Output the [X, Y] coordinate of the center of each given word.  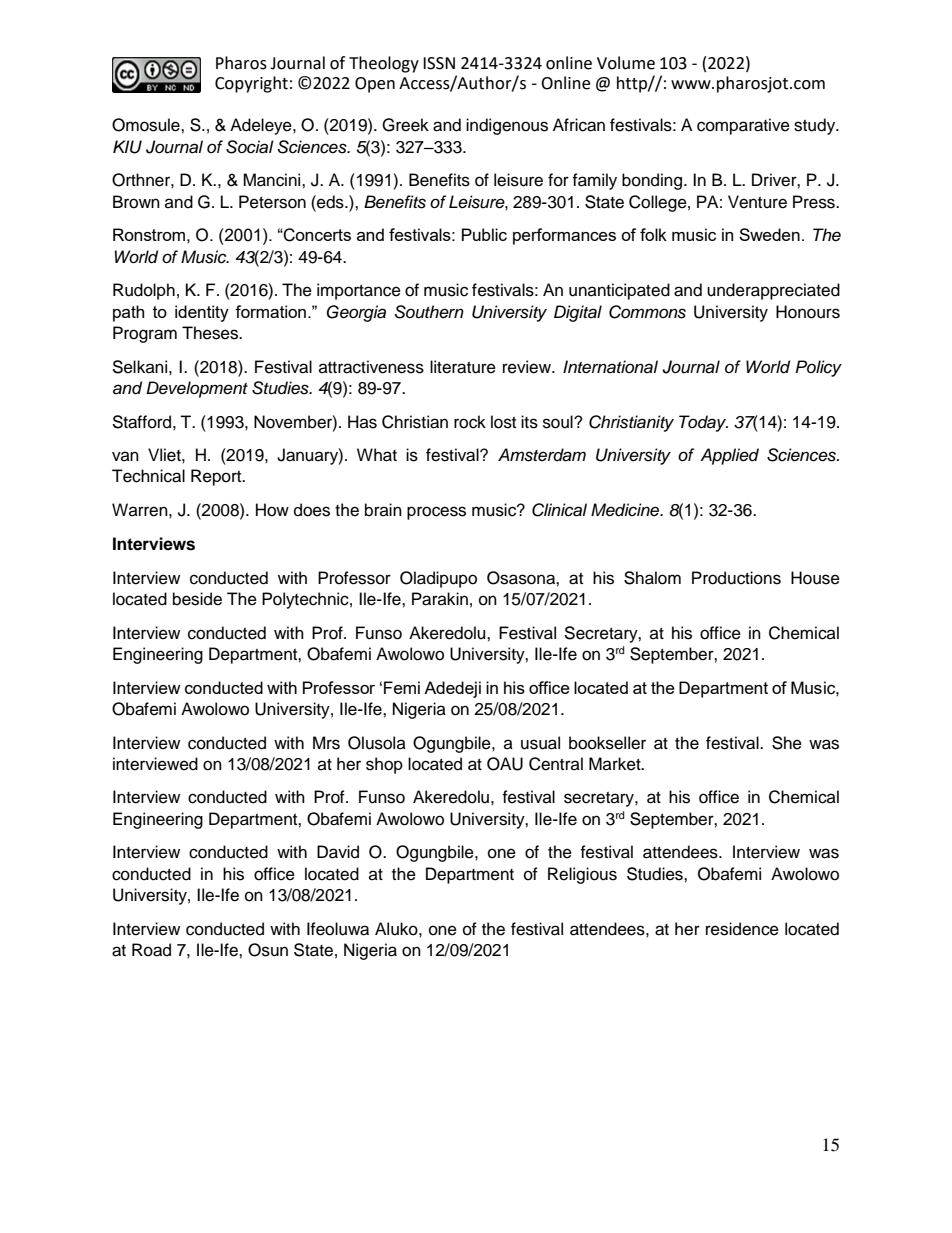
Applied [729, 456]
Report [217, 477]
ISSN [439, 63]
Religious [582, 875]
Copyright [251, 84]
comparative [743, 126]
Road [151, 950]
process [436, 513]
